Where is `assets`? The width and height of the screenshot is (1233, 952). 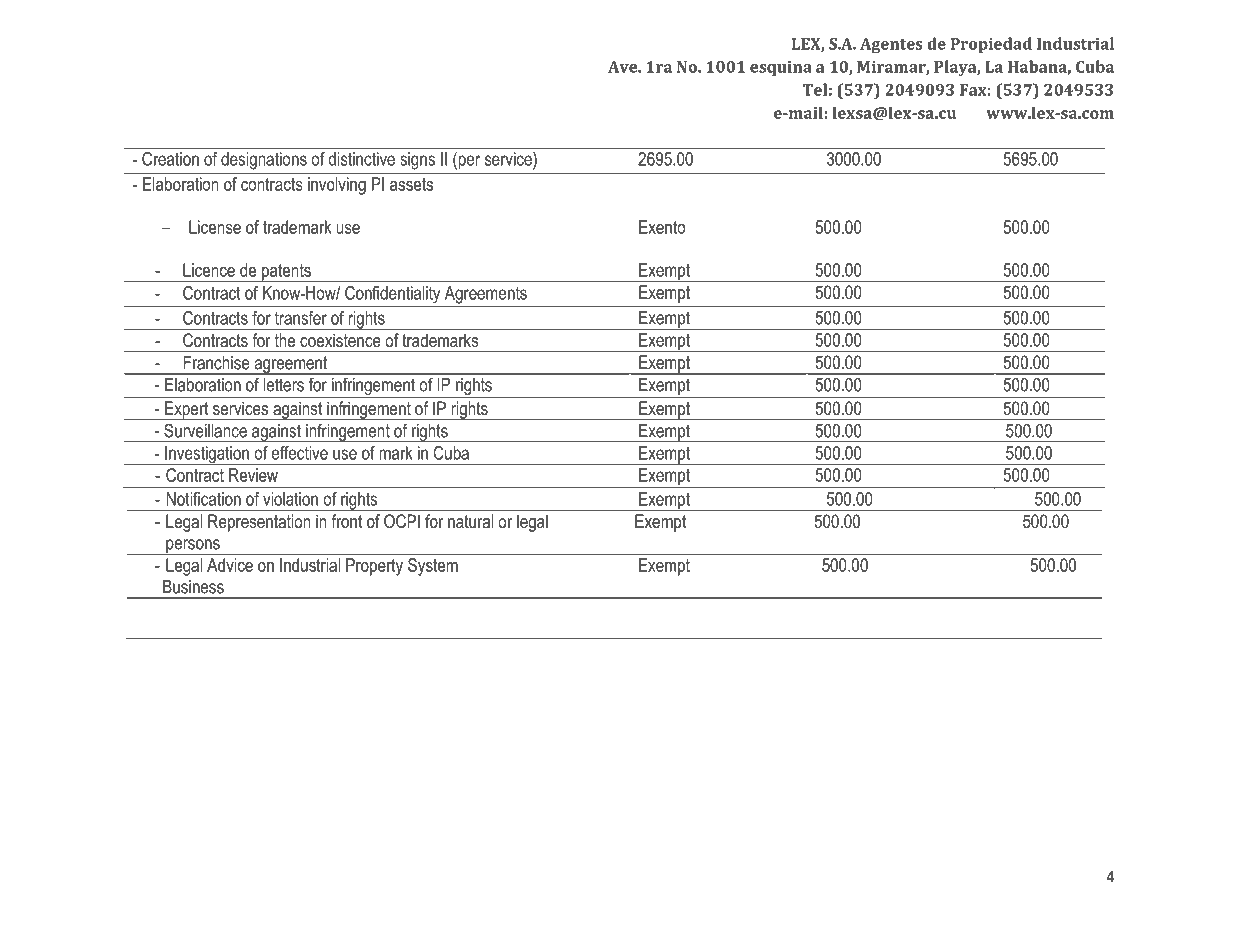
assets is located at coordinates (411, 184).
